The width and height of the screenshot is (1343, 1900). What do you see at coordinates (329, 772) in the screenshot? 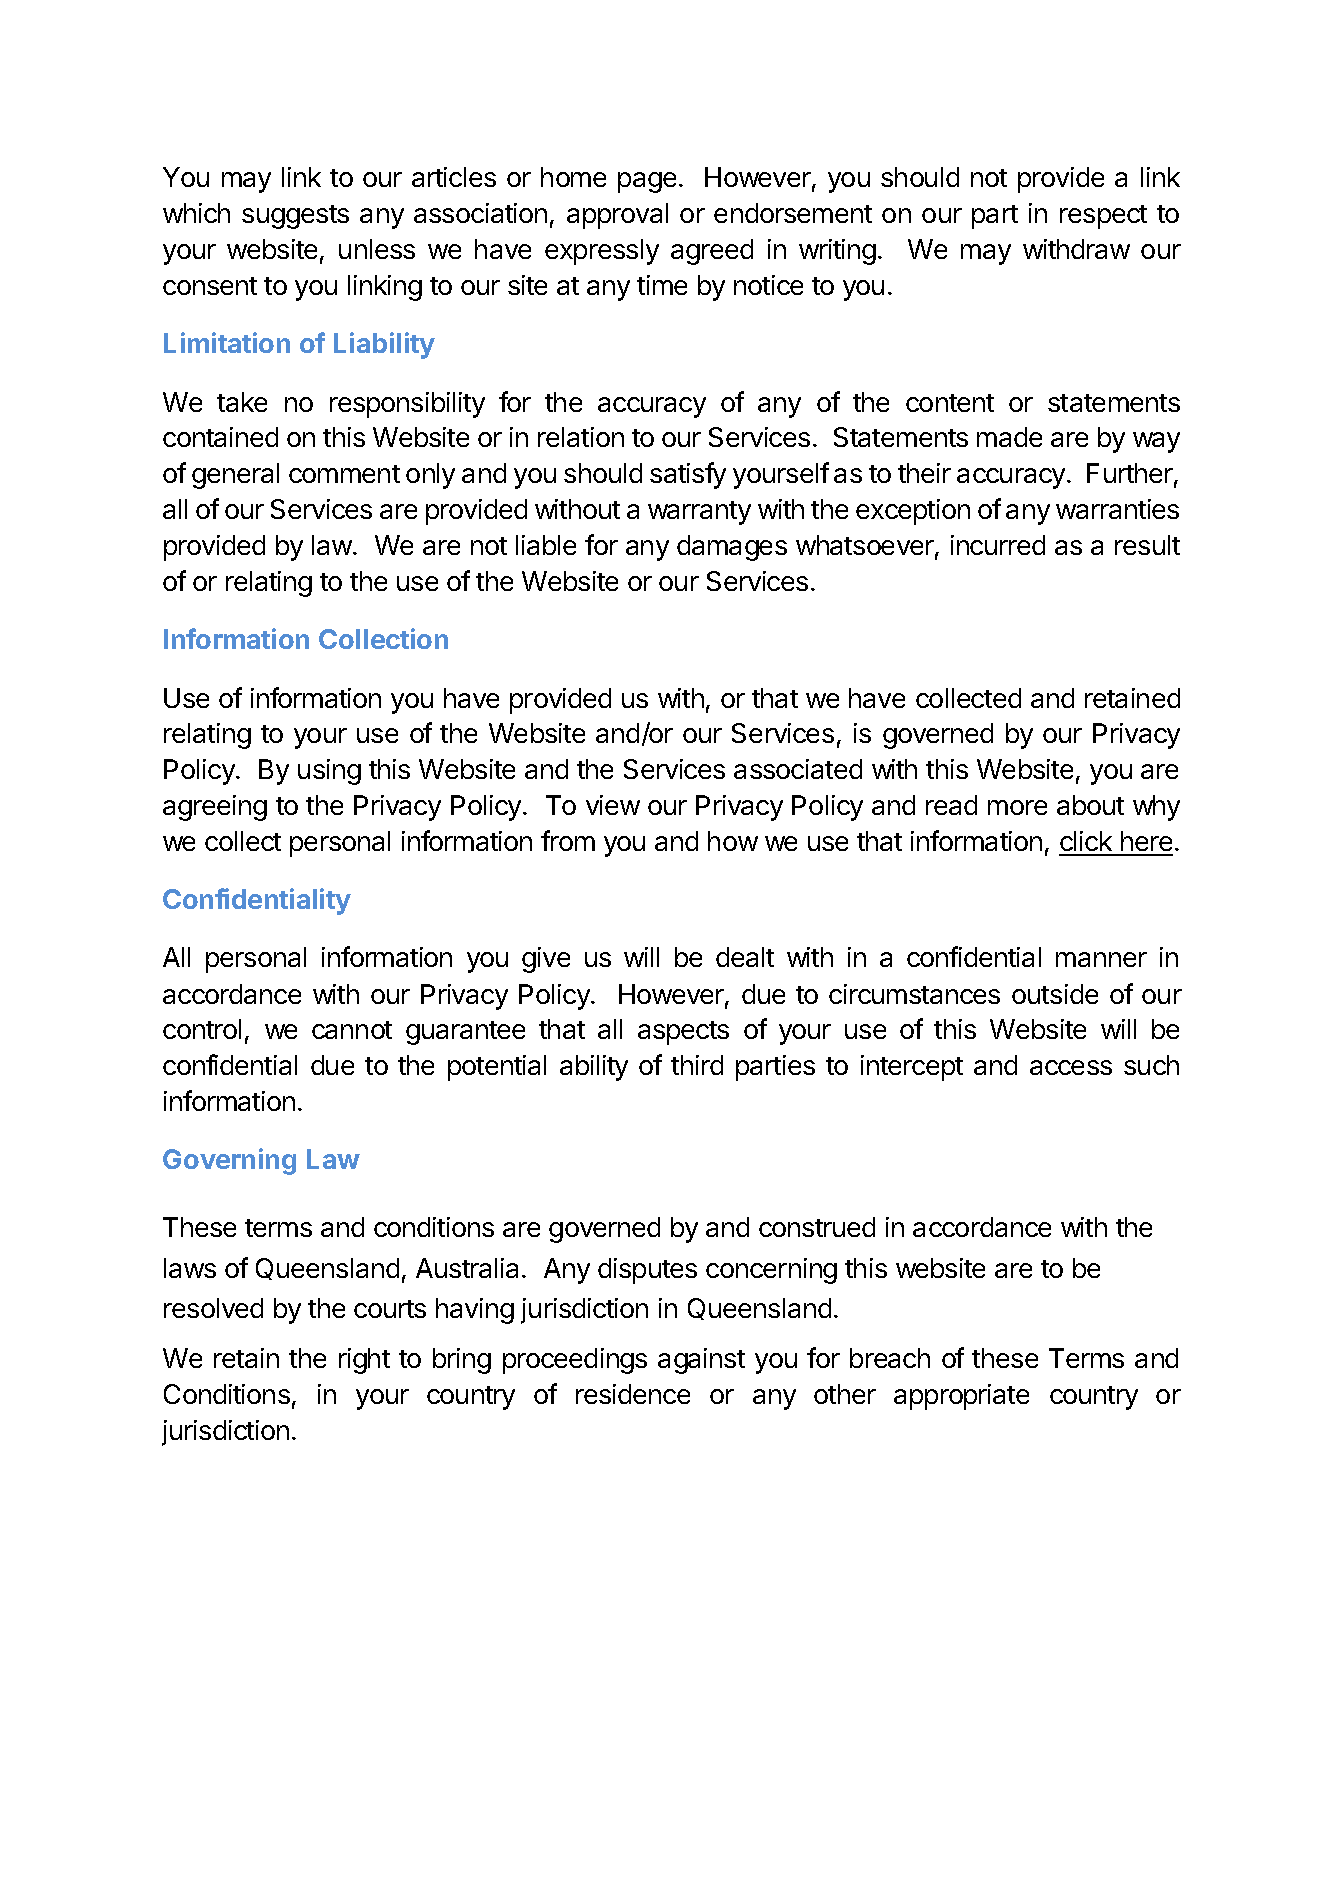
I see `using` at bounding box center [329, 772].
